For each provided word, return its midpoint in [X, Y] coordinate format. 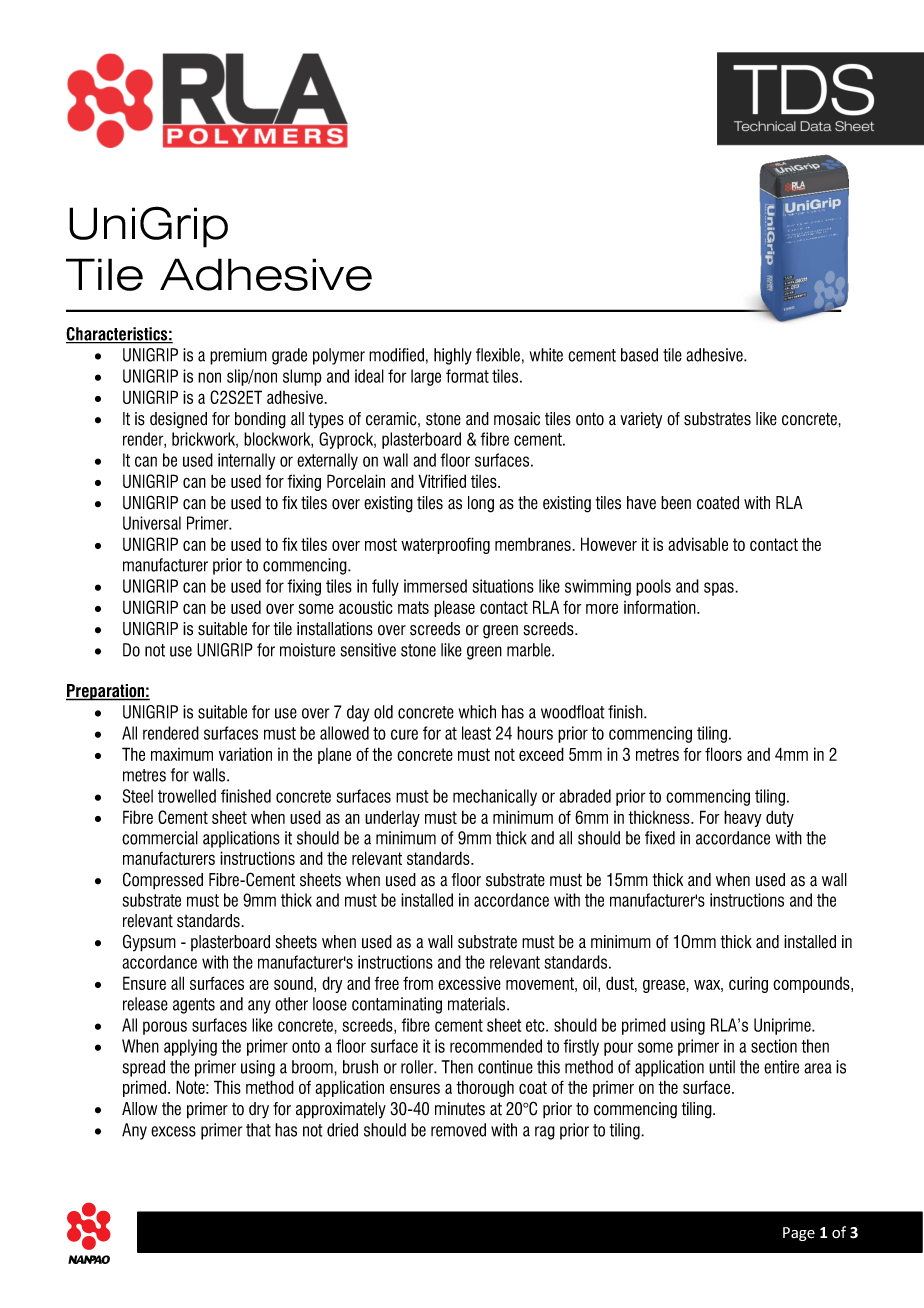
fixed [660, 838]
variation [245, 754]
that [258, 1130]
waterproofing [445, 545]
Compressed [163, 881]
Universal [152, 523]
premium [238, 356]
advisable [698, 544]
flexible [498, 355]
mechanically [495, 797]
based [639, 355]
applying [190, 1047]
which [477, 712]
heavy [742, 818]
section [774, 1046]
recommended [496, 1046]
